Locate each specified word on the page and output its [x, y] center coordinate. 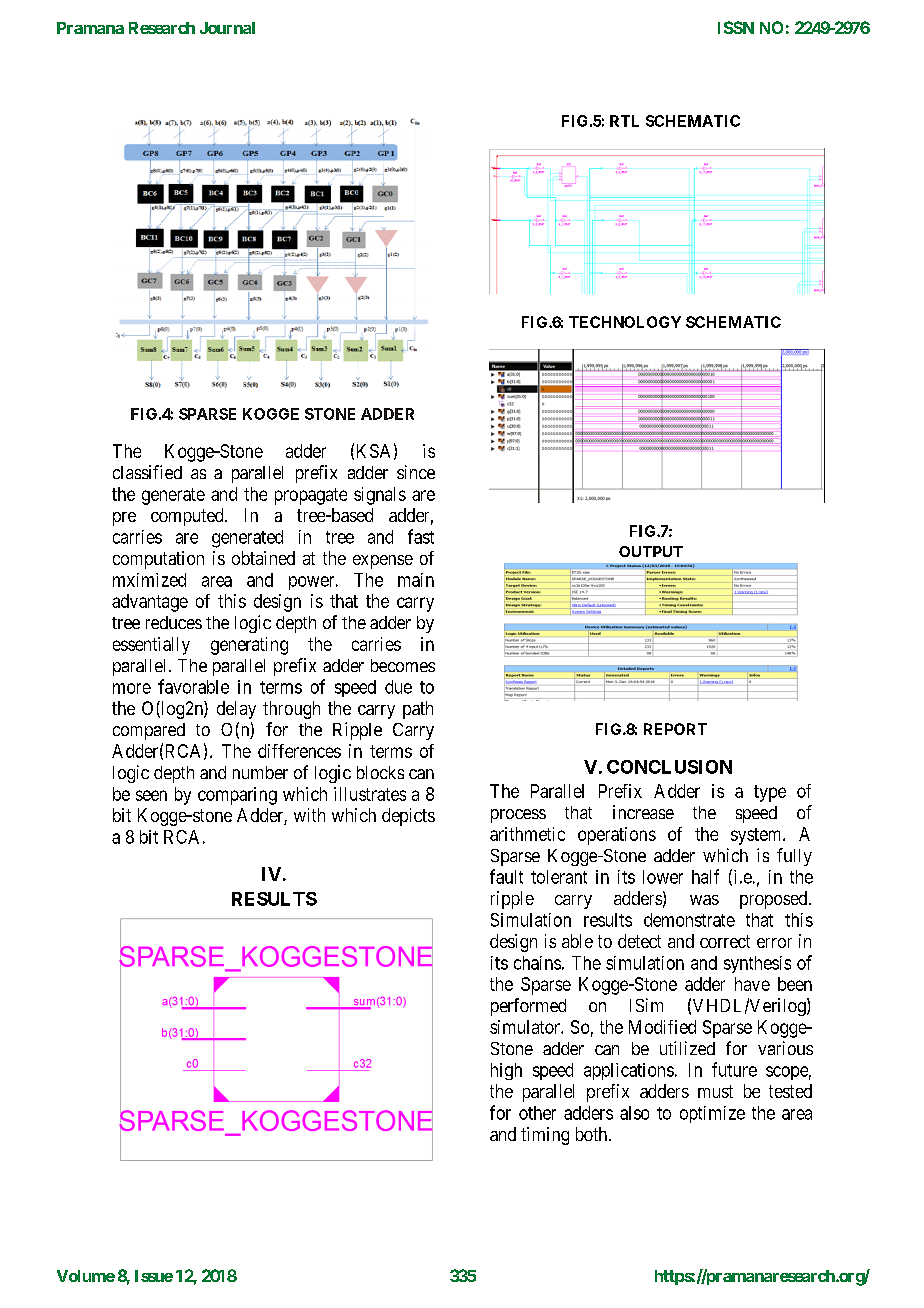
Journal [227, 28]
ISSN [736, 27]
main [416, 580]
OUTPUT [651, 551]
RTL [624, 121]
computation [158, 560]
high [506, 1071]
